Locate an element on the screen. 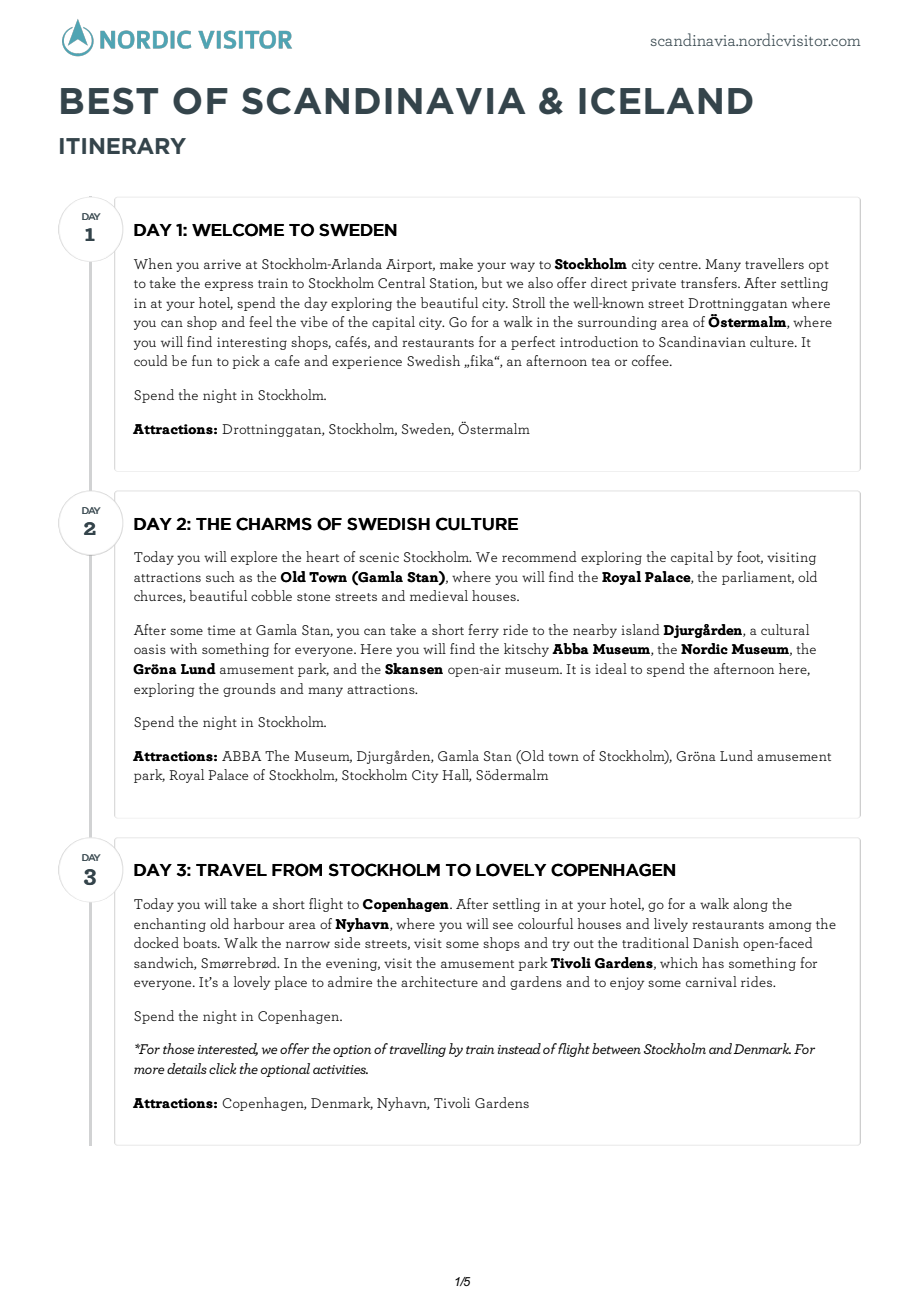  medieval is located at coordinates (439, 595).
